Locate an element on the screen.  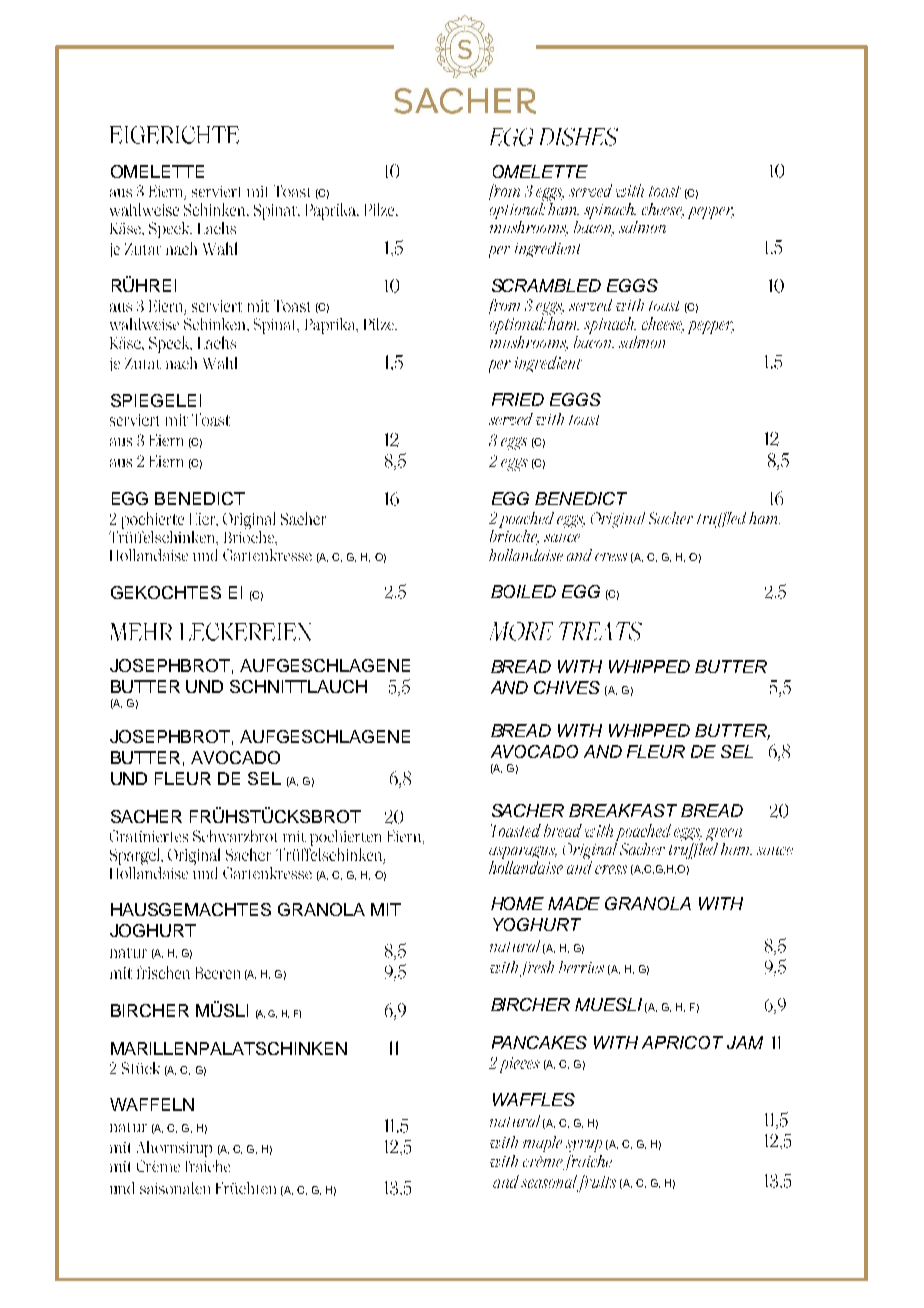
BOILED is located at coordinates (523, 591).
